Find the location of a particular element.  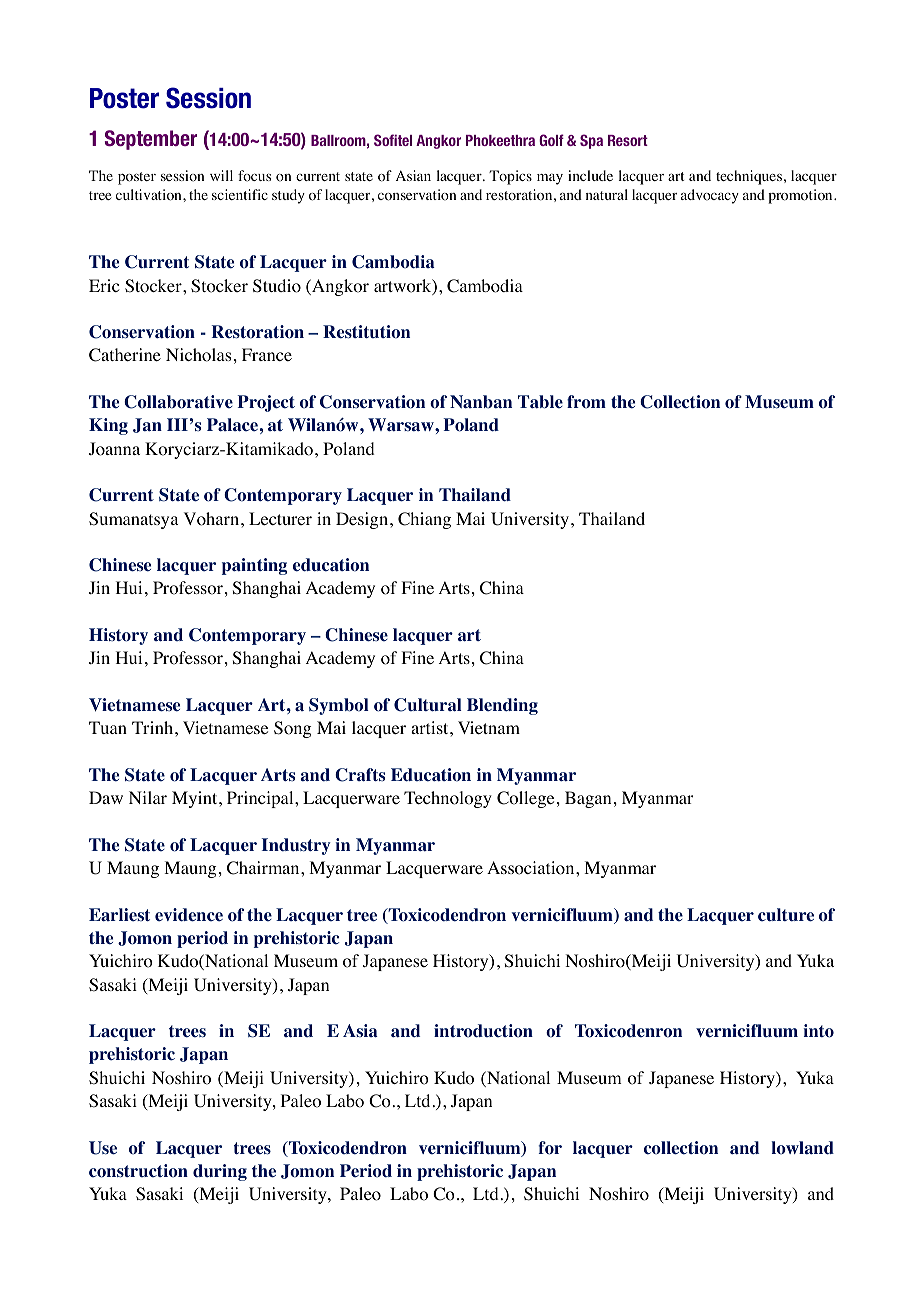

Cultural is located at coordinates (428, 705).
